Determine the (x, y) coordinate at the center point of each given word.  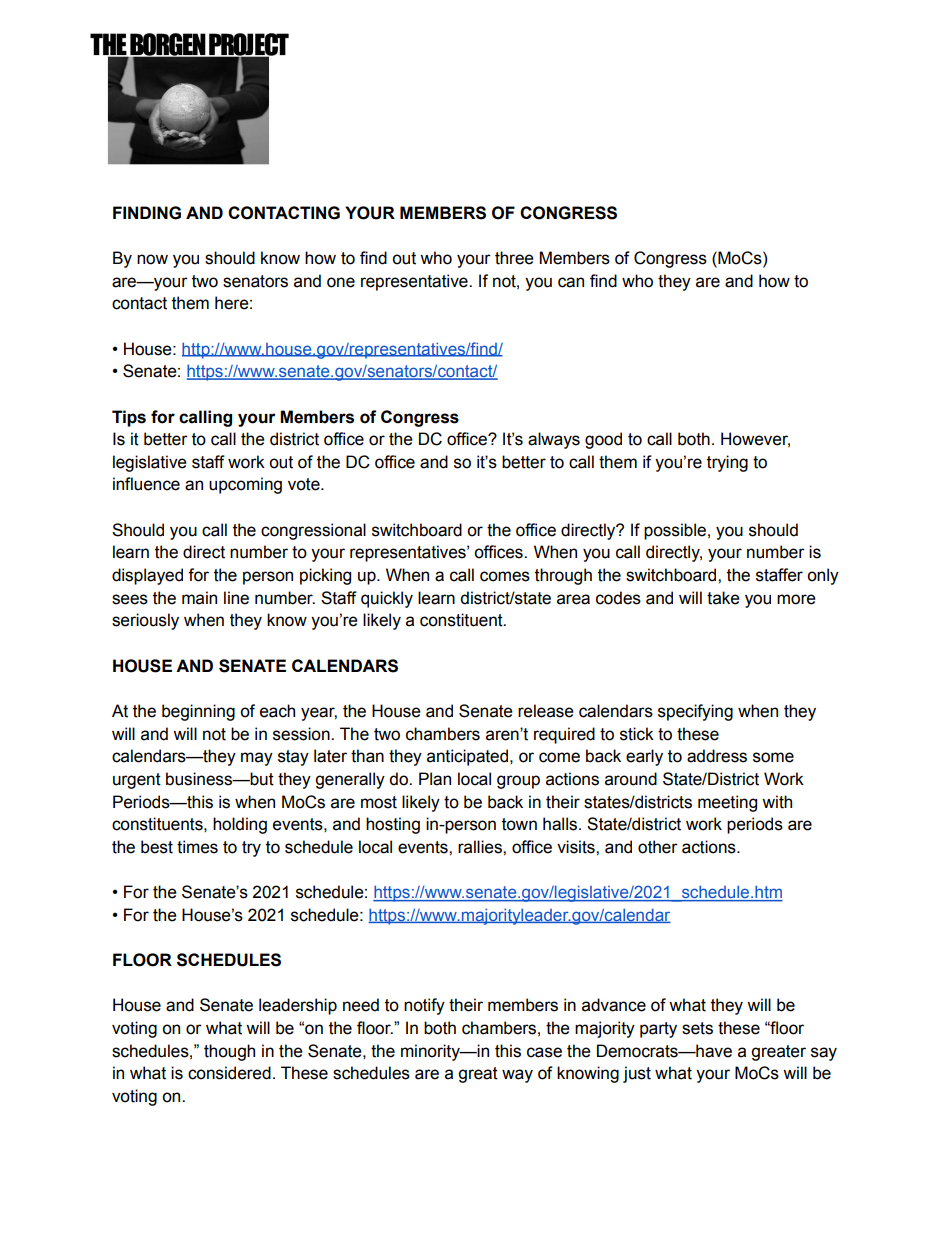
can (571, 282)
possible (675, 531)
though (229, 1052)
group (518, 782)
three (514, 258)
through (563, 576)
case (544, 1052)
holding (240, 825)
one (341, 282)
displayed (147, 576)
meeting (727, 803)
